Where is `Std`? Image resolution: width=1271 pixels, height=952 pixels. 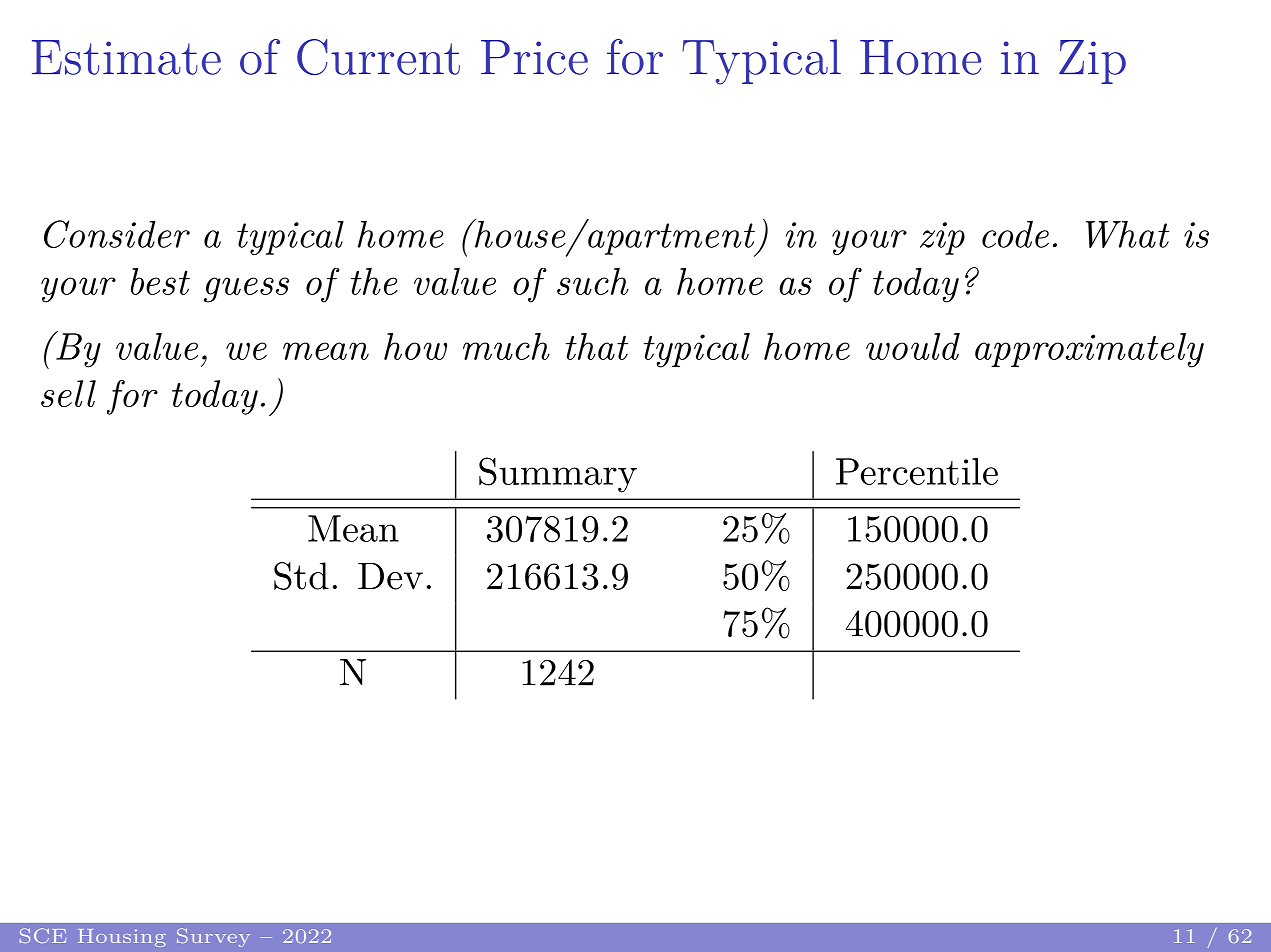 Std is located at coordinates (301, 576).
